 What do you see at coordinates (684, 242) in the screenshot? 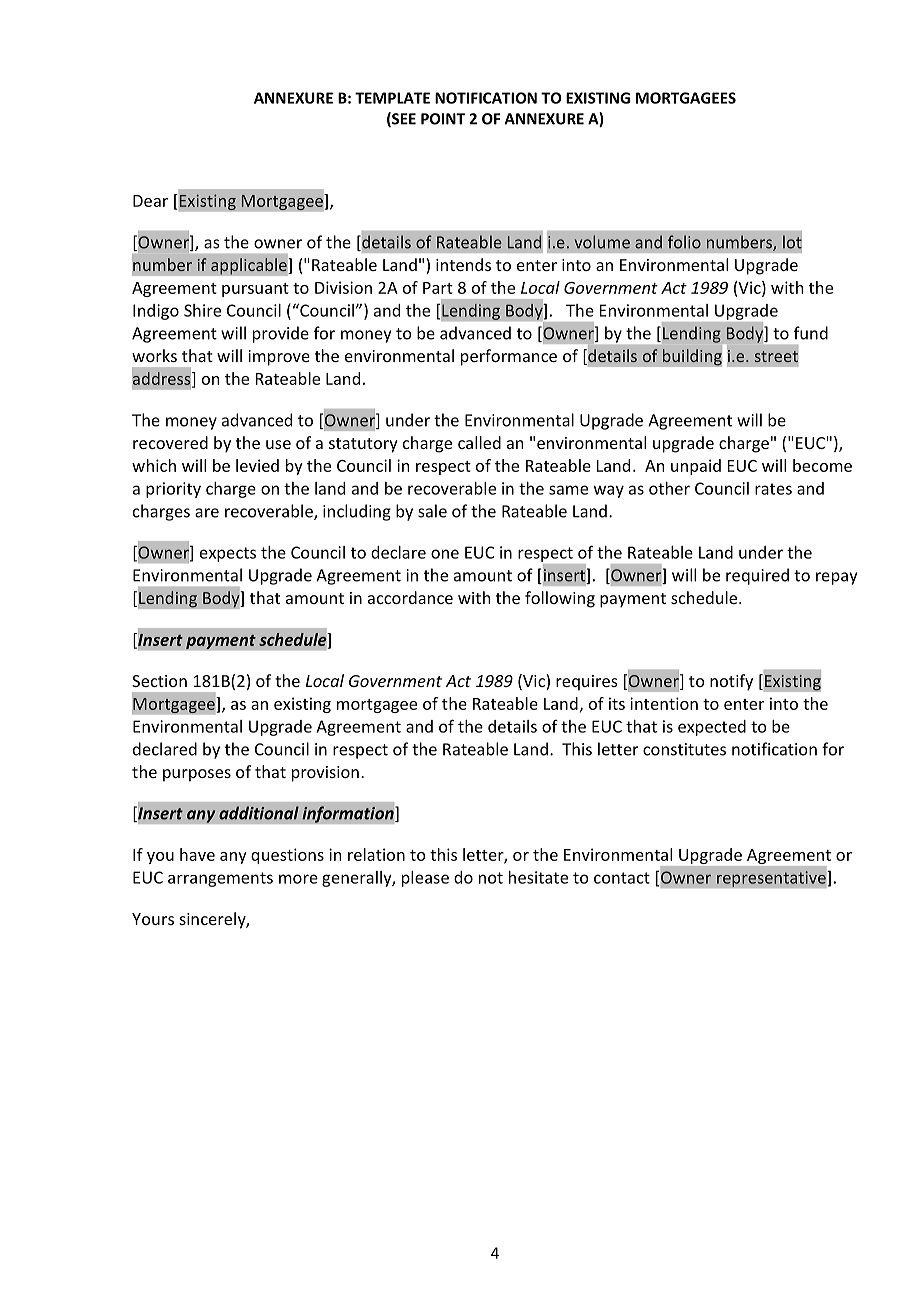
I see `folio` at bounding box center [684, 242].
